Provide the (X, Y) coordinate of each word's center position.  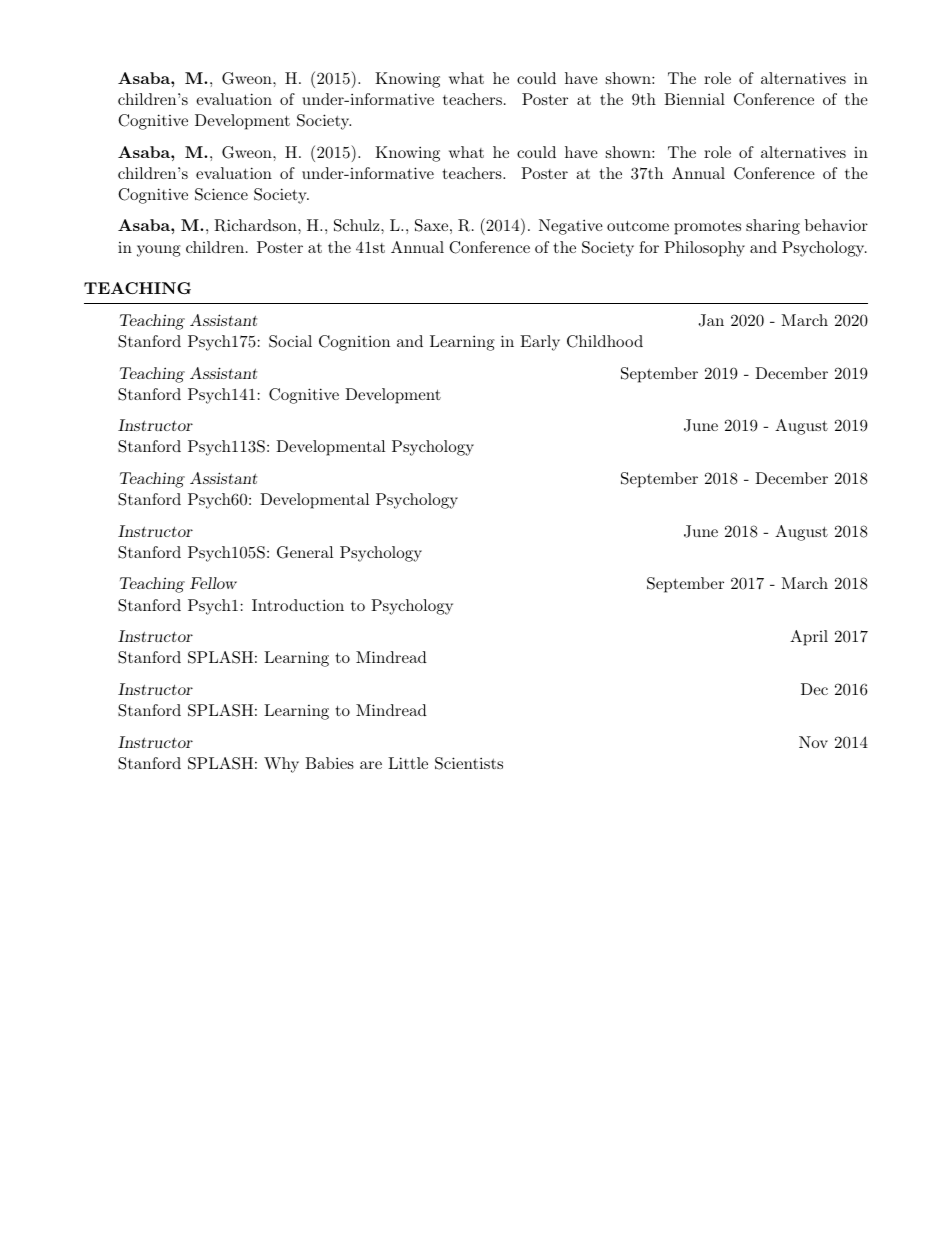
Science (221, 194)
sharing (773, 227)
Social (290, 341)
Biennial (694, 99)
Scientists (469, 763)
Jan (711, 320)
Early (540, 343)
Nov (813, 742)
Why (281, 765)
